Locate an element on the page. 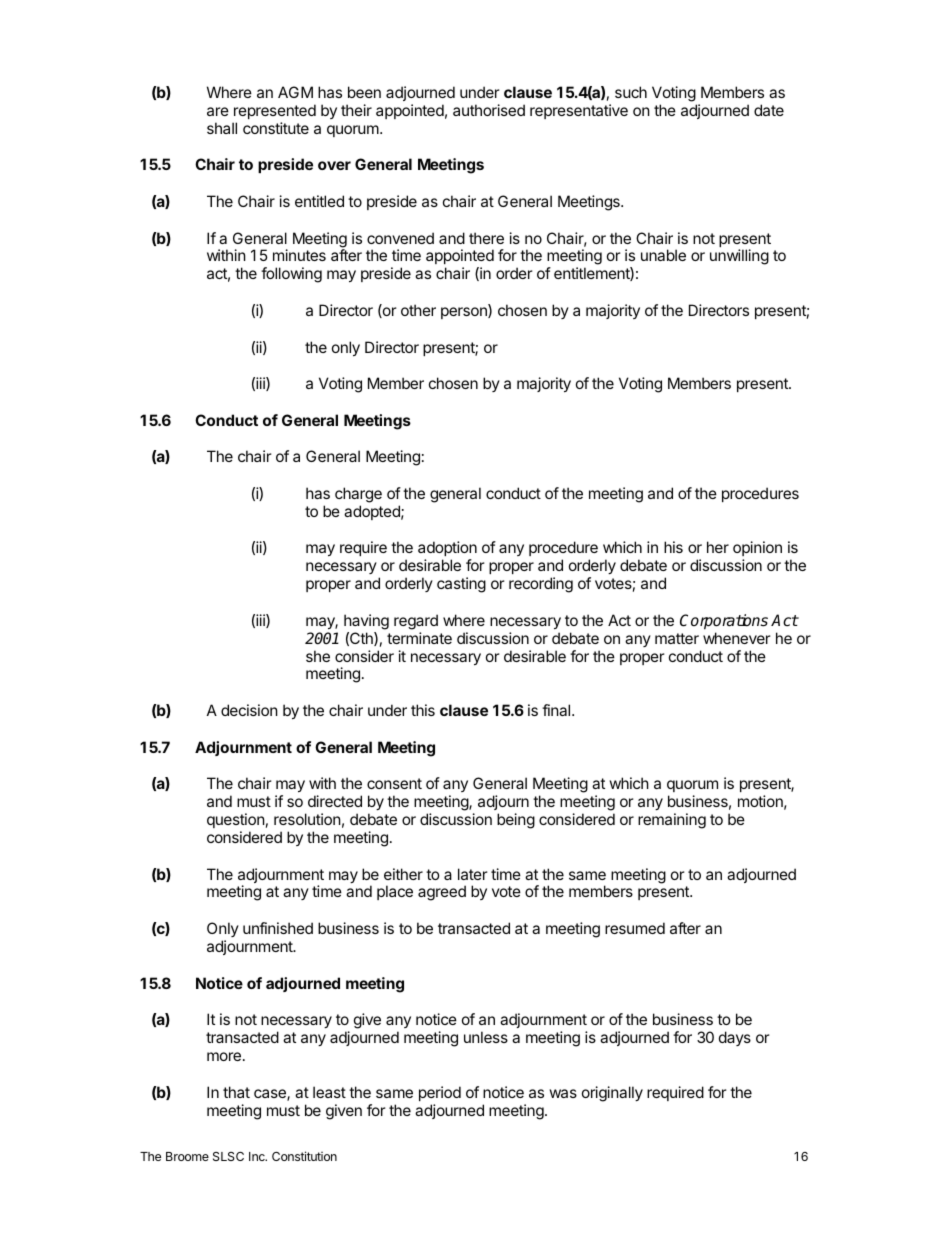  later is located at coordinates (473, 874).
